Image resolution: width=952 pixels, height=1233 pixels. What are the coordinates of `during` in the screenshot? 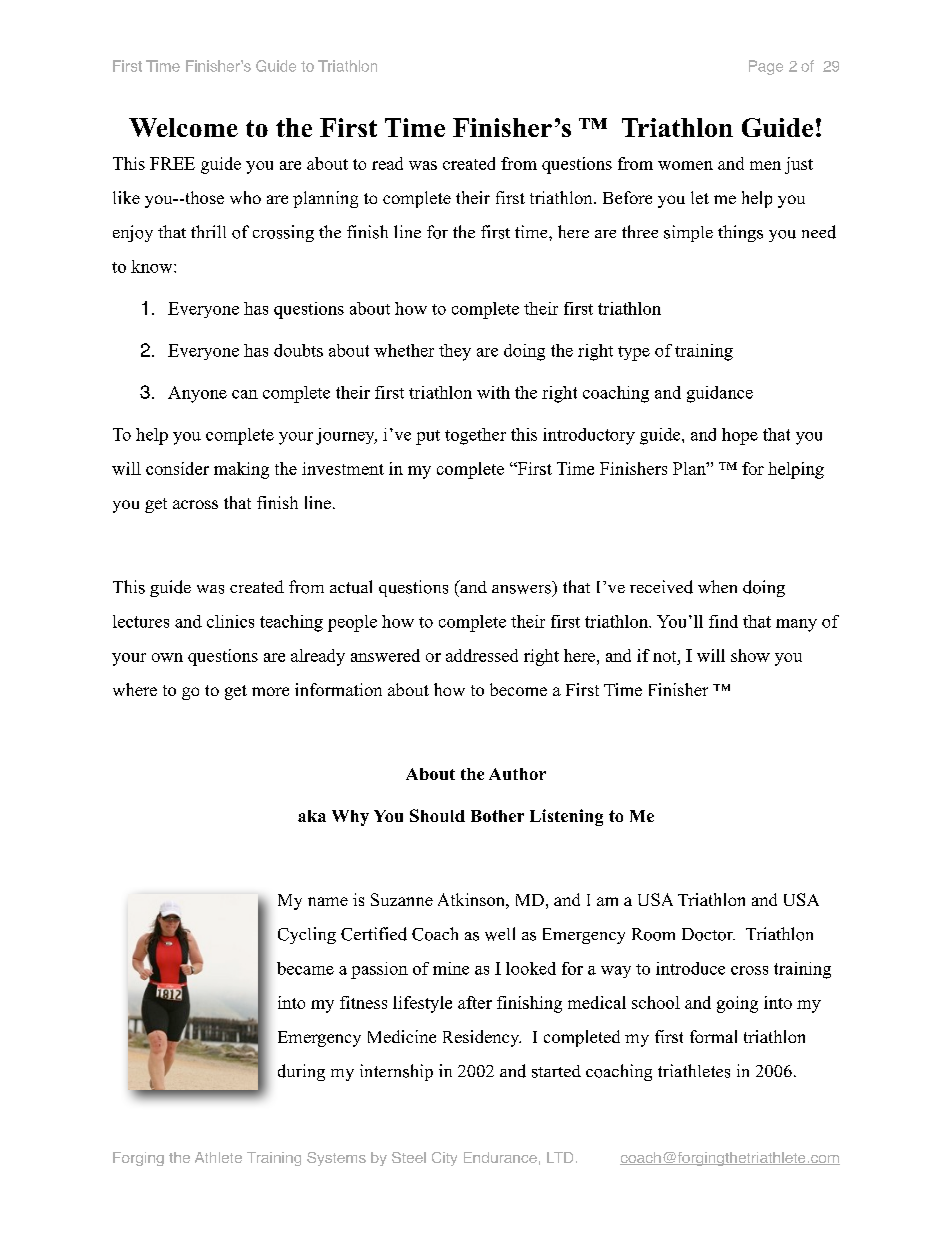 It's located at (301, 1072).
